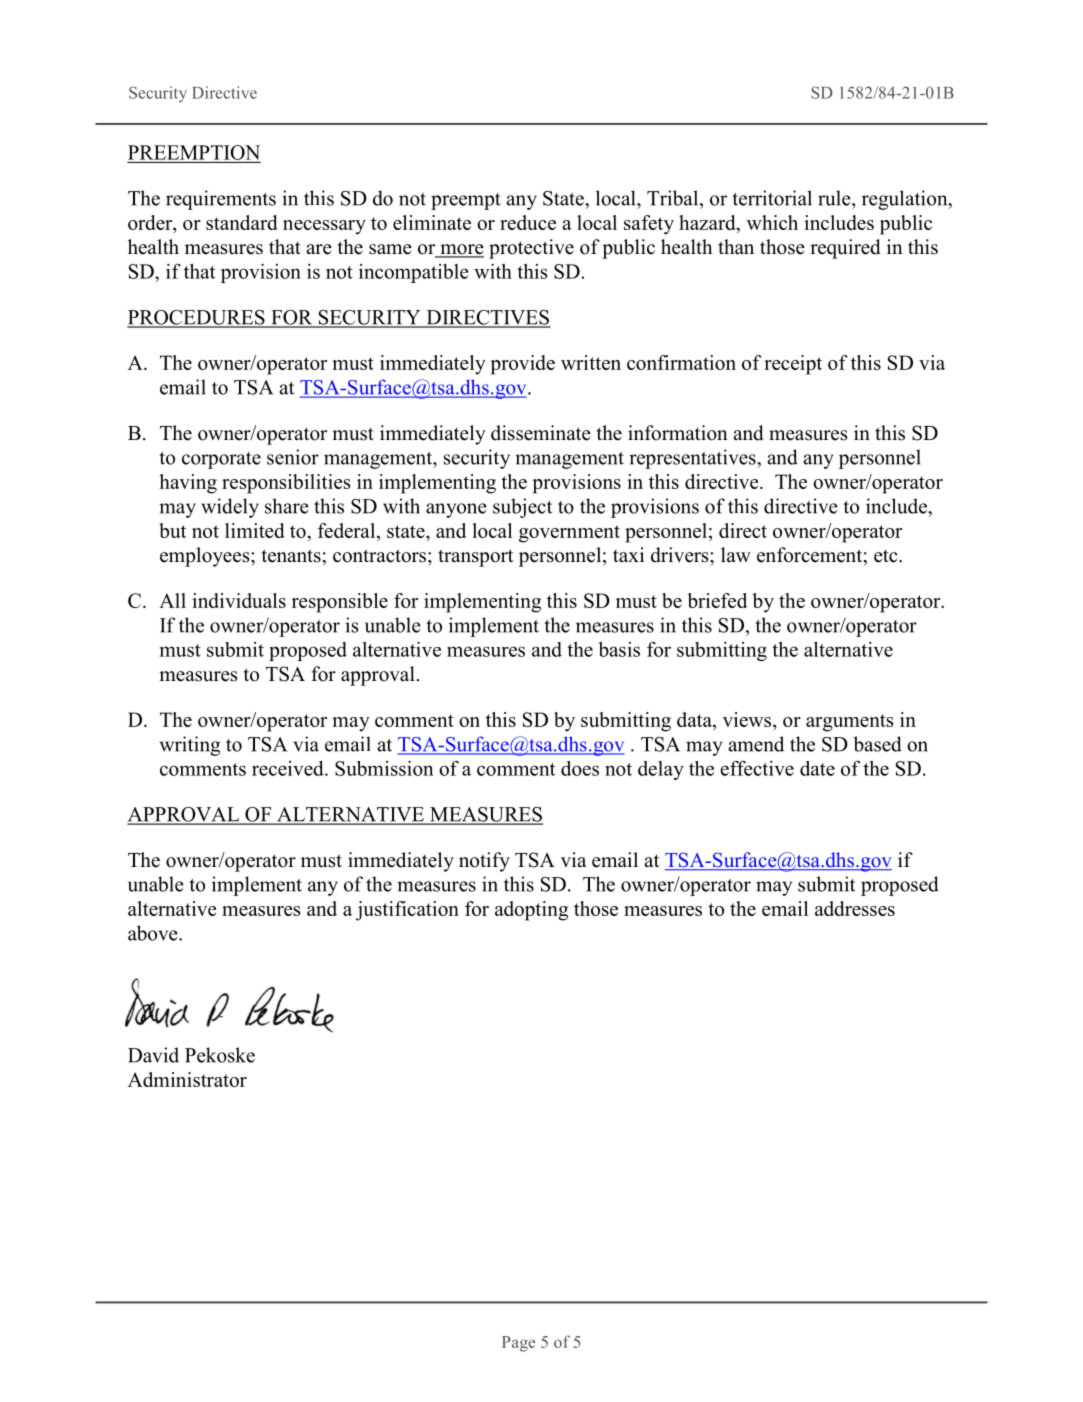 The width and height of the screenshot is (1083, 1402). Describe the element at coordinates (518, 1344) in the screenshot. I see `Page` at that location.
